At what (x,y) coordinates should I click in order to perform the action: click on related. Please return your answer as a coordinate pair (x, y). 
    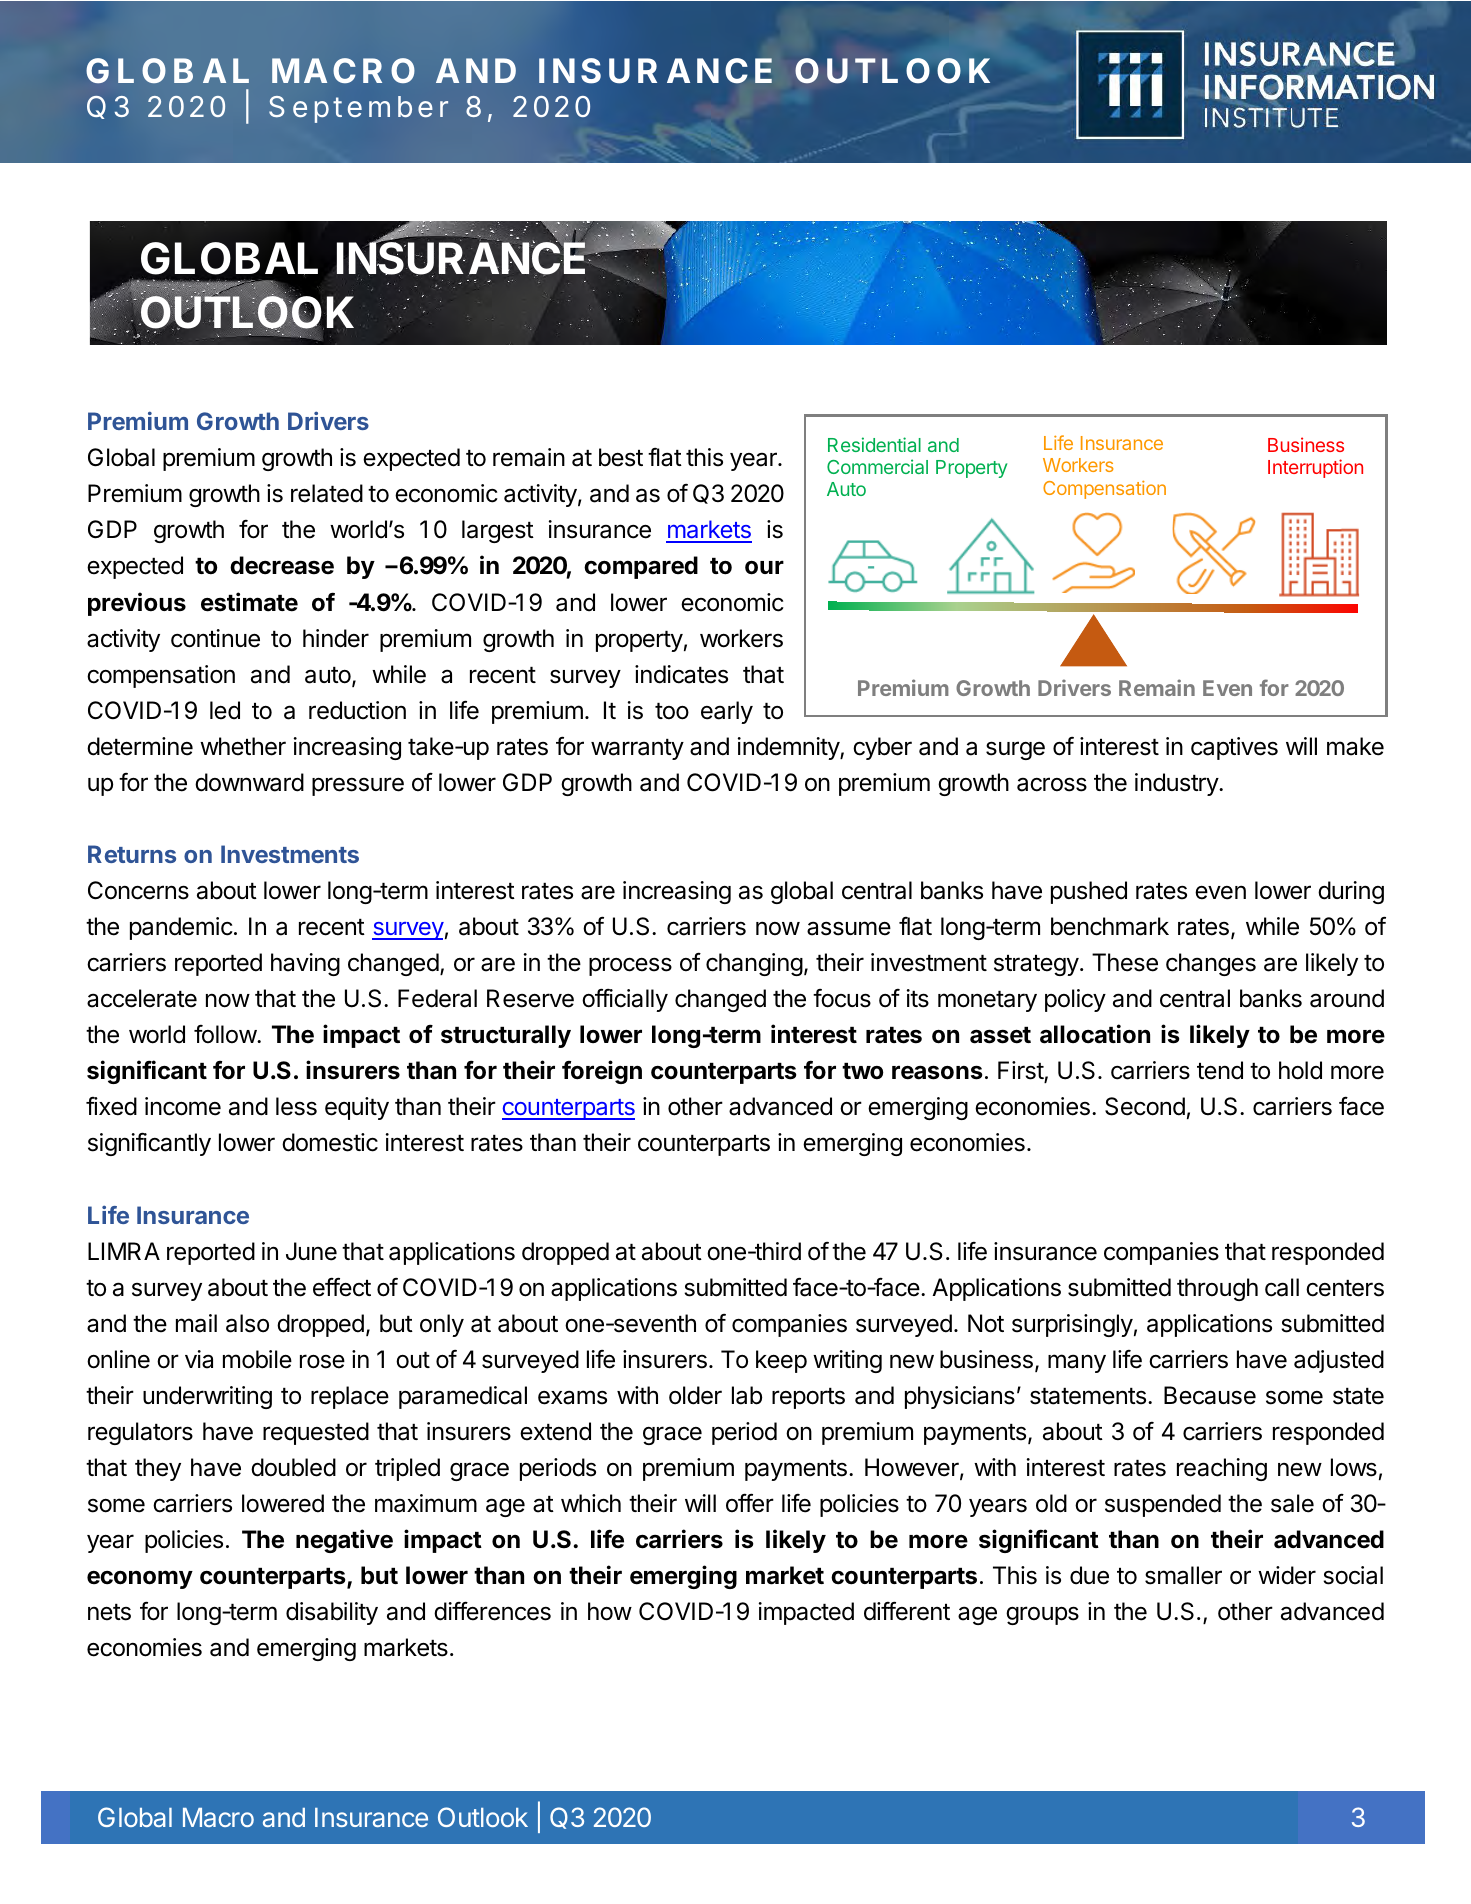
    Looking at the image, I should click on (327, 493).
